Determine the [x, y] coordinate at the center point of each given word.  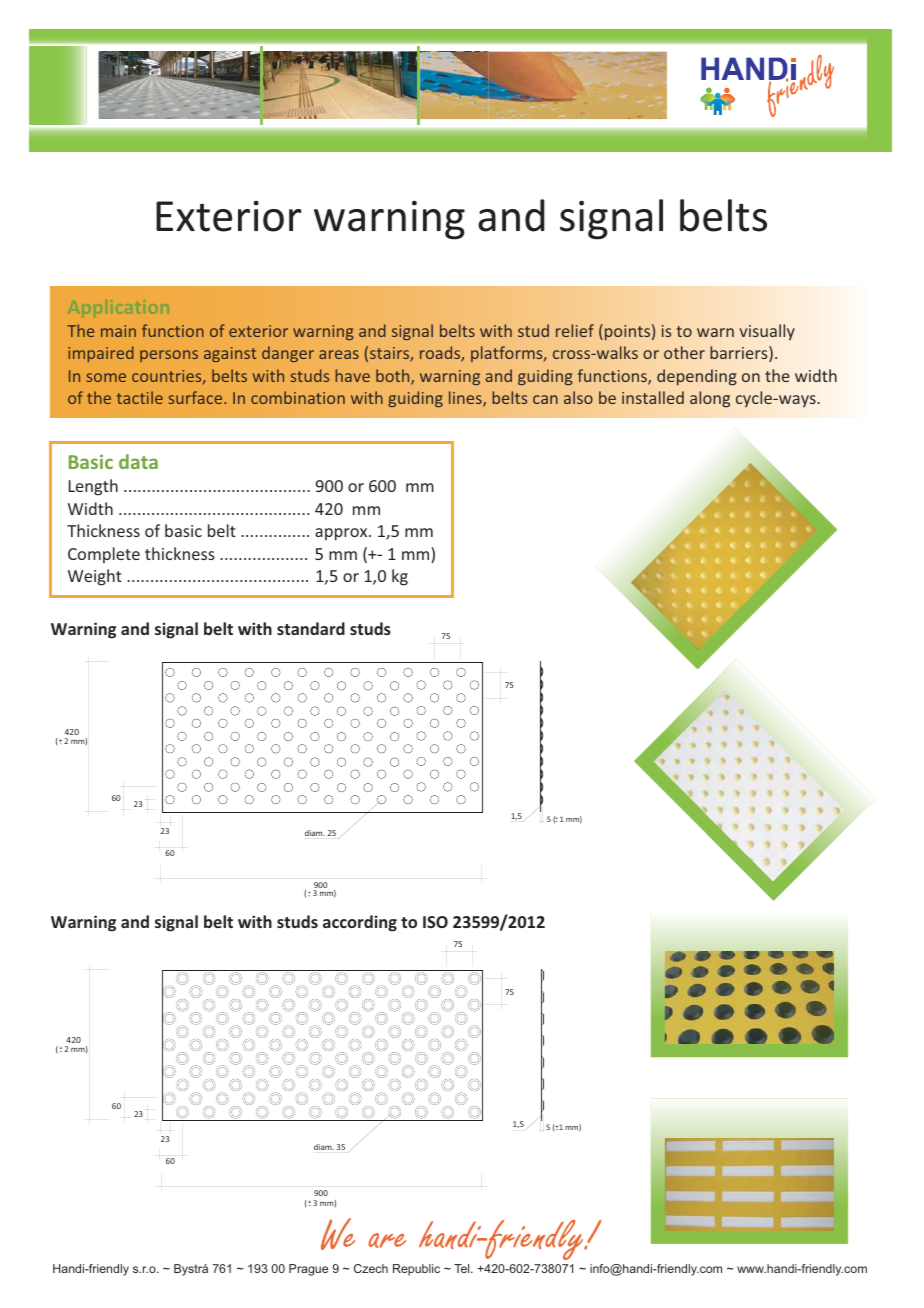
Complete [104, 555]
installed [653, 397]
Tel [463, 1268]
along [710, 399]
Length [93, 487]
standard [311, 628]
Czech [371, 1268]
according [360, 923]
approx [342, 534]
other [684, 352]
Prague [308, 1270]
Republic [416, 1270]
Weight [95, 577]
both [394, 377]
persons [169, 356]
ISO [435, 922]
